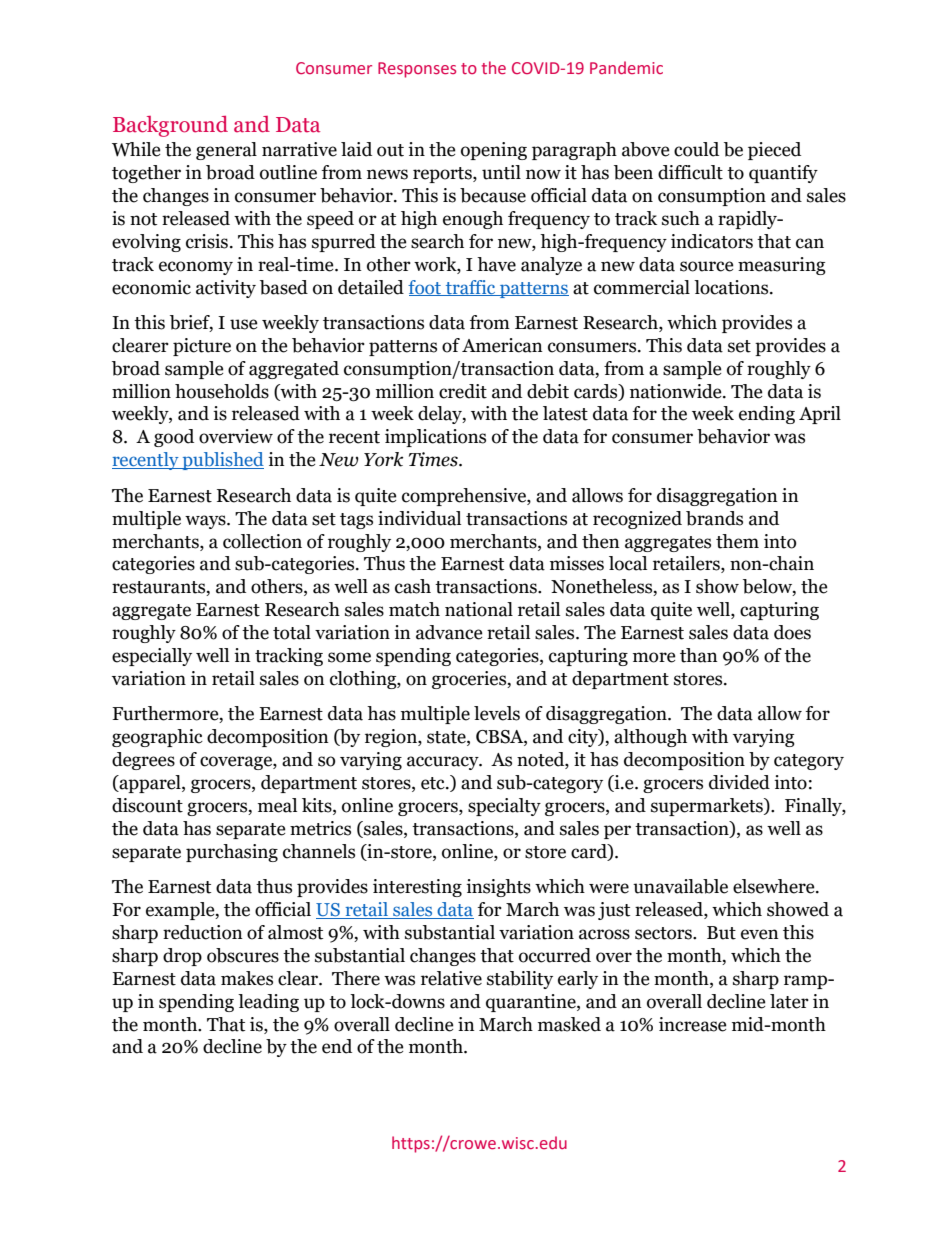 The height and width of the screenshot is (1233, 952). Describe the element at coordinates (451, 978) in the screenshot. I see `relative` at that location.
